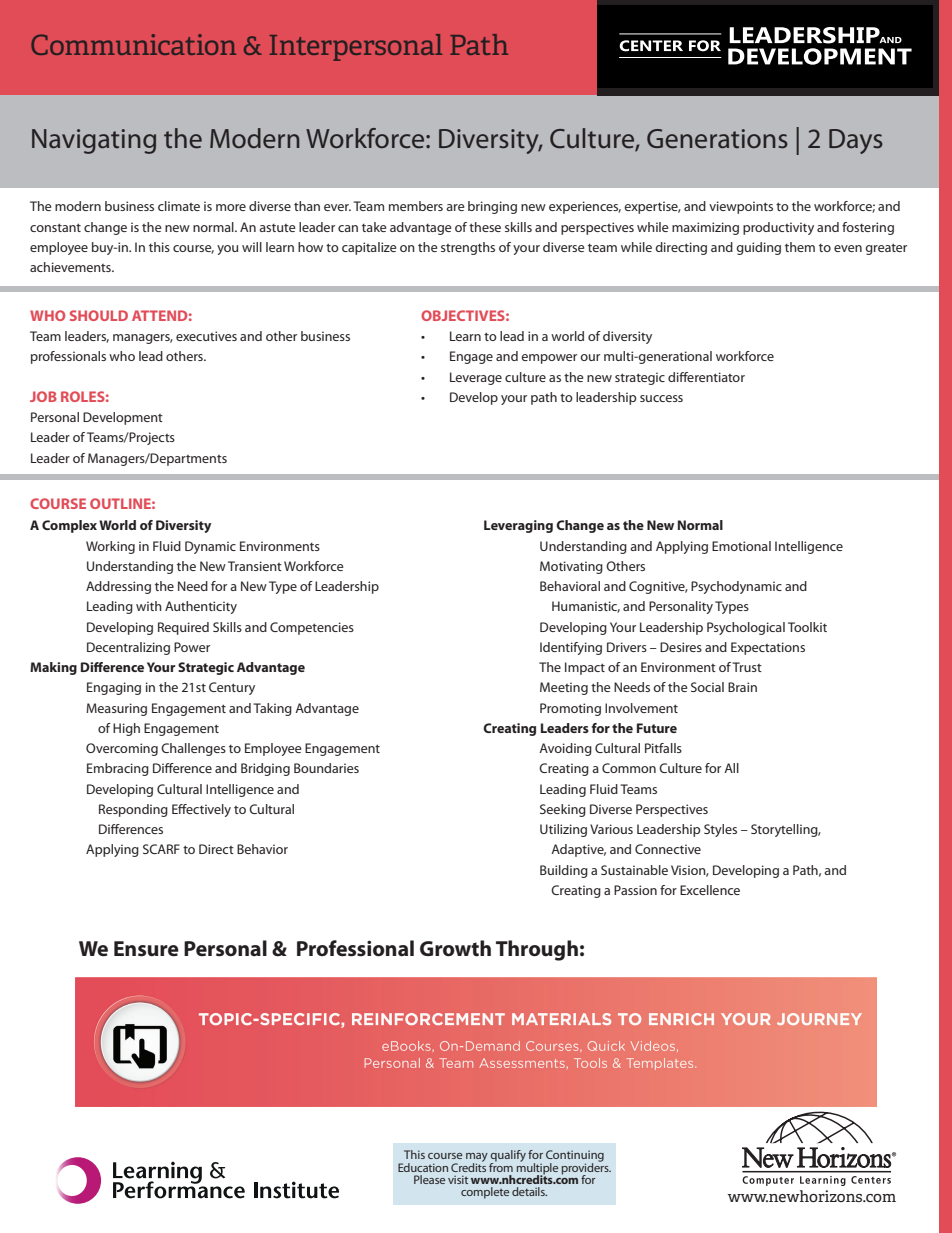 The image size is (952, 1233). What do you see at coordinates (206, 336) in the image?
I see `executives` at bounding box center [206, 336].
